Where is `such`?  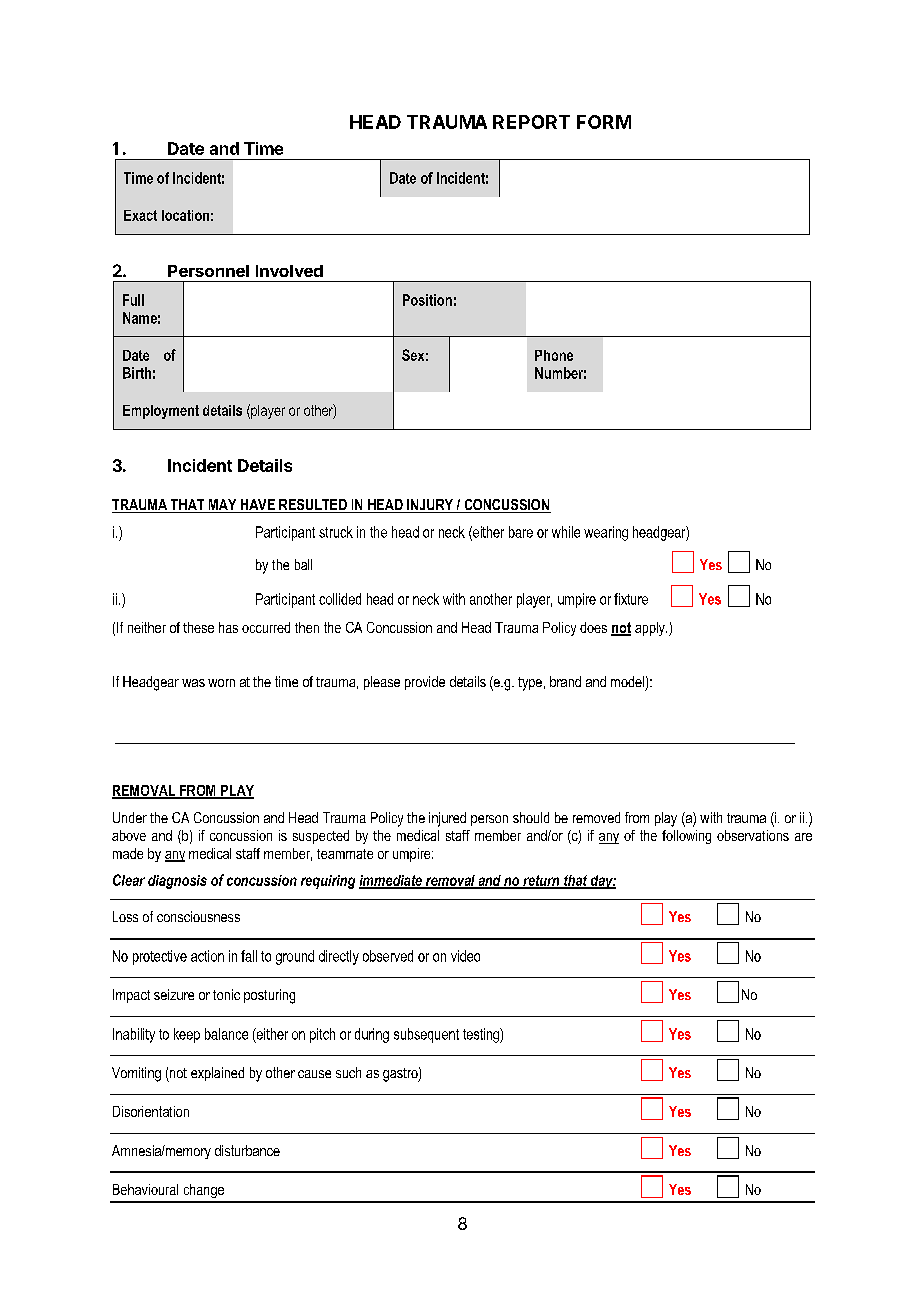
such is located at coordinates (348, 1072).
